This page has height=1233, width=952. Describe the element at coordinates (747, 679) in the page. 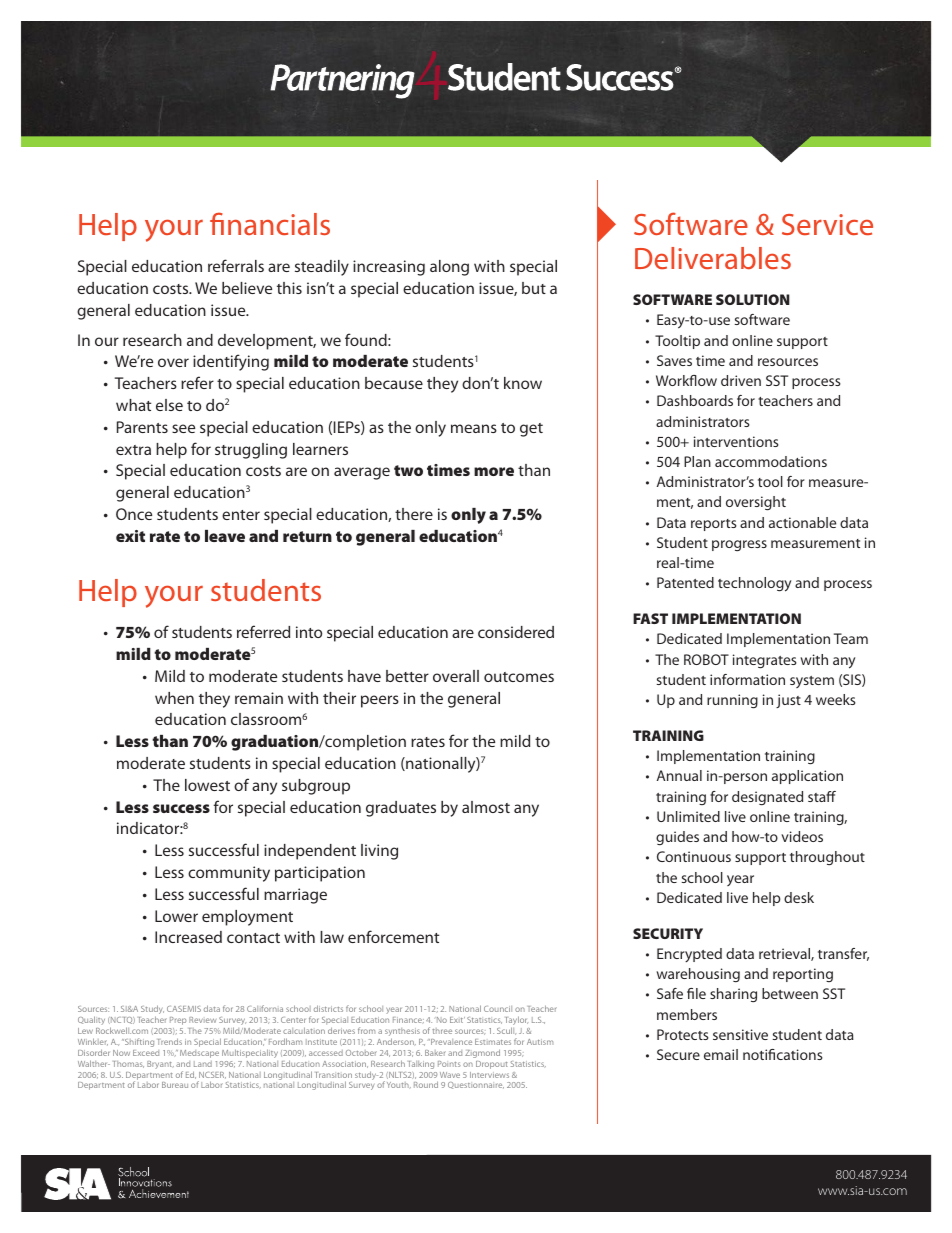

I see `information` at that location.
